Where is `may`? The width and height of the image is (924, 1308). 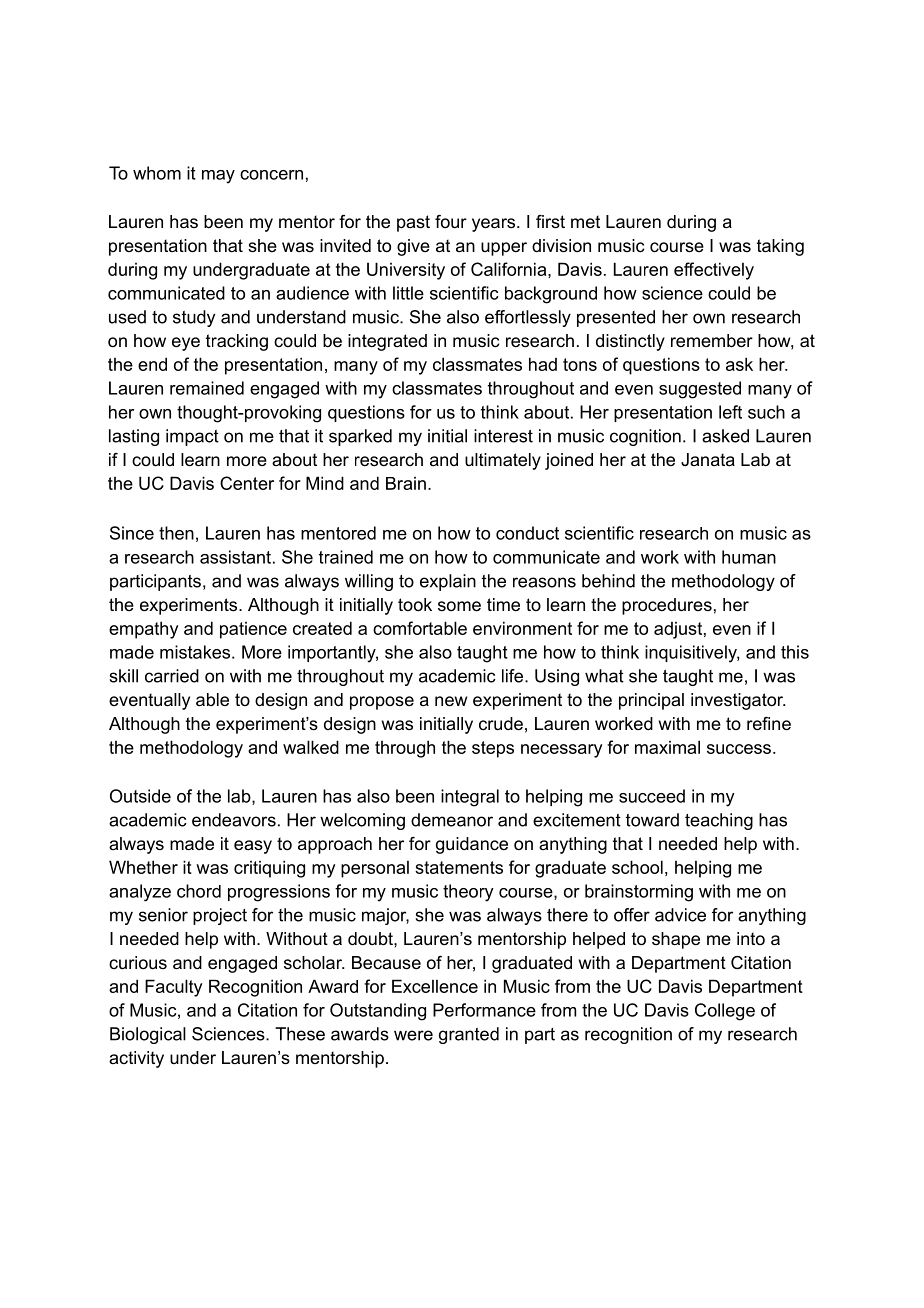 may is located at coordinates (218, 177).
